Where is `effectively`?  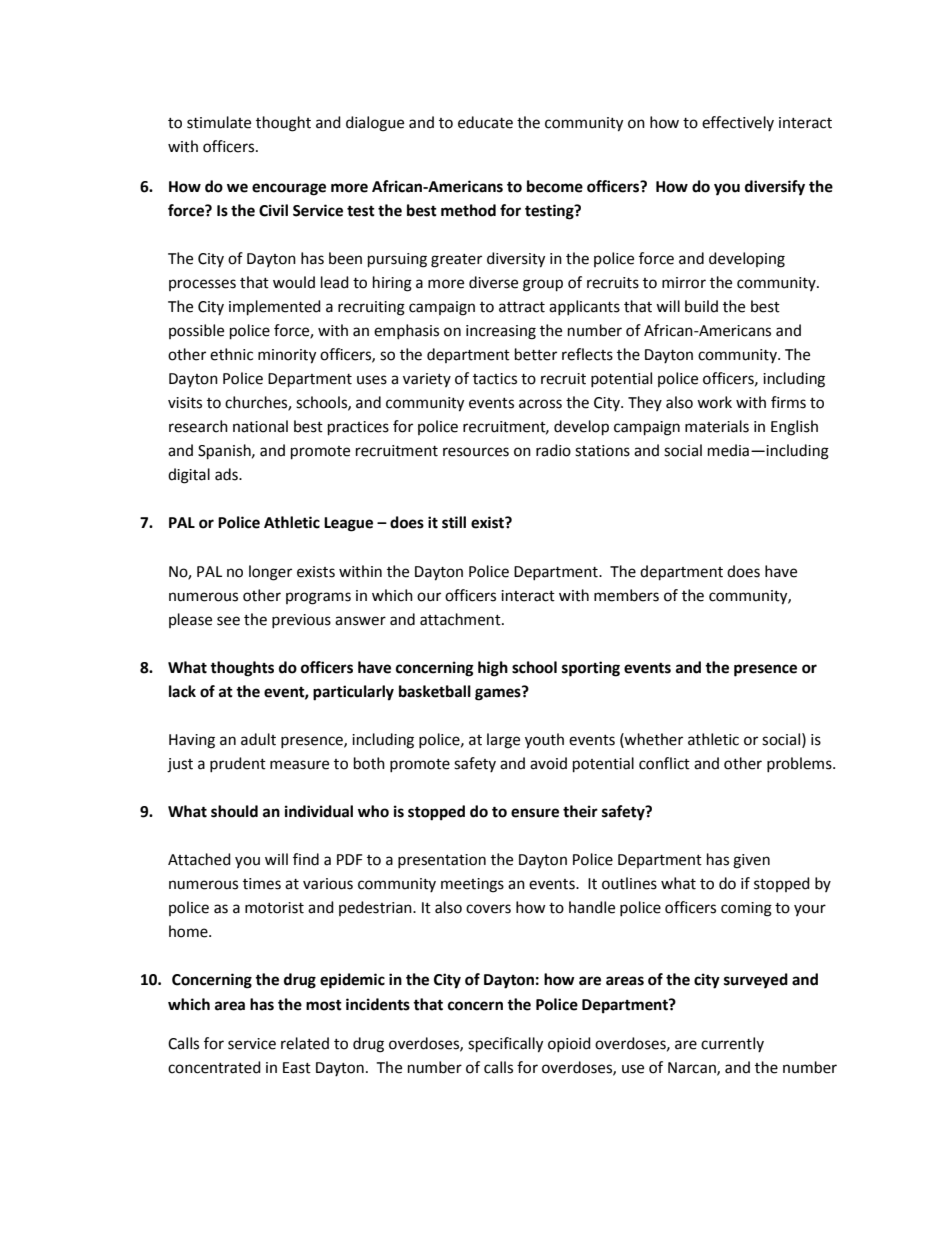 effectively is located at coordinates (738, 123).
